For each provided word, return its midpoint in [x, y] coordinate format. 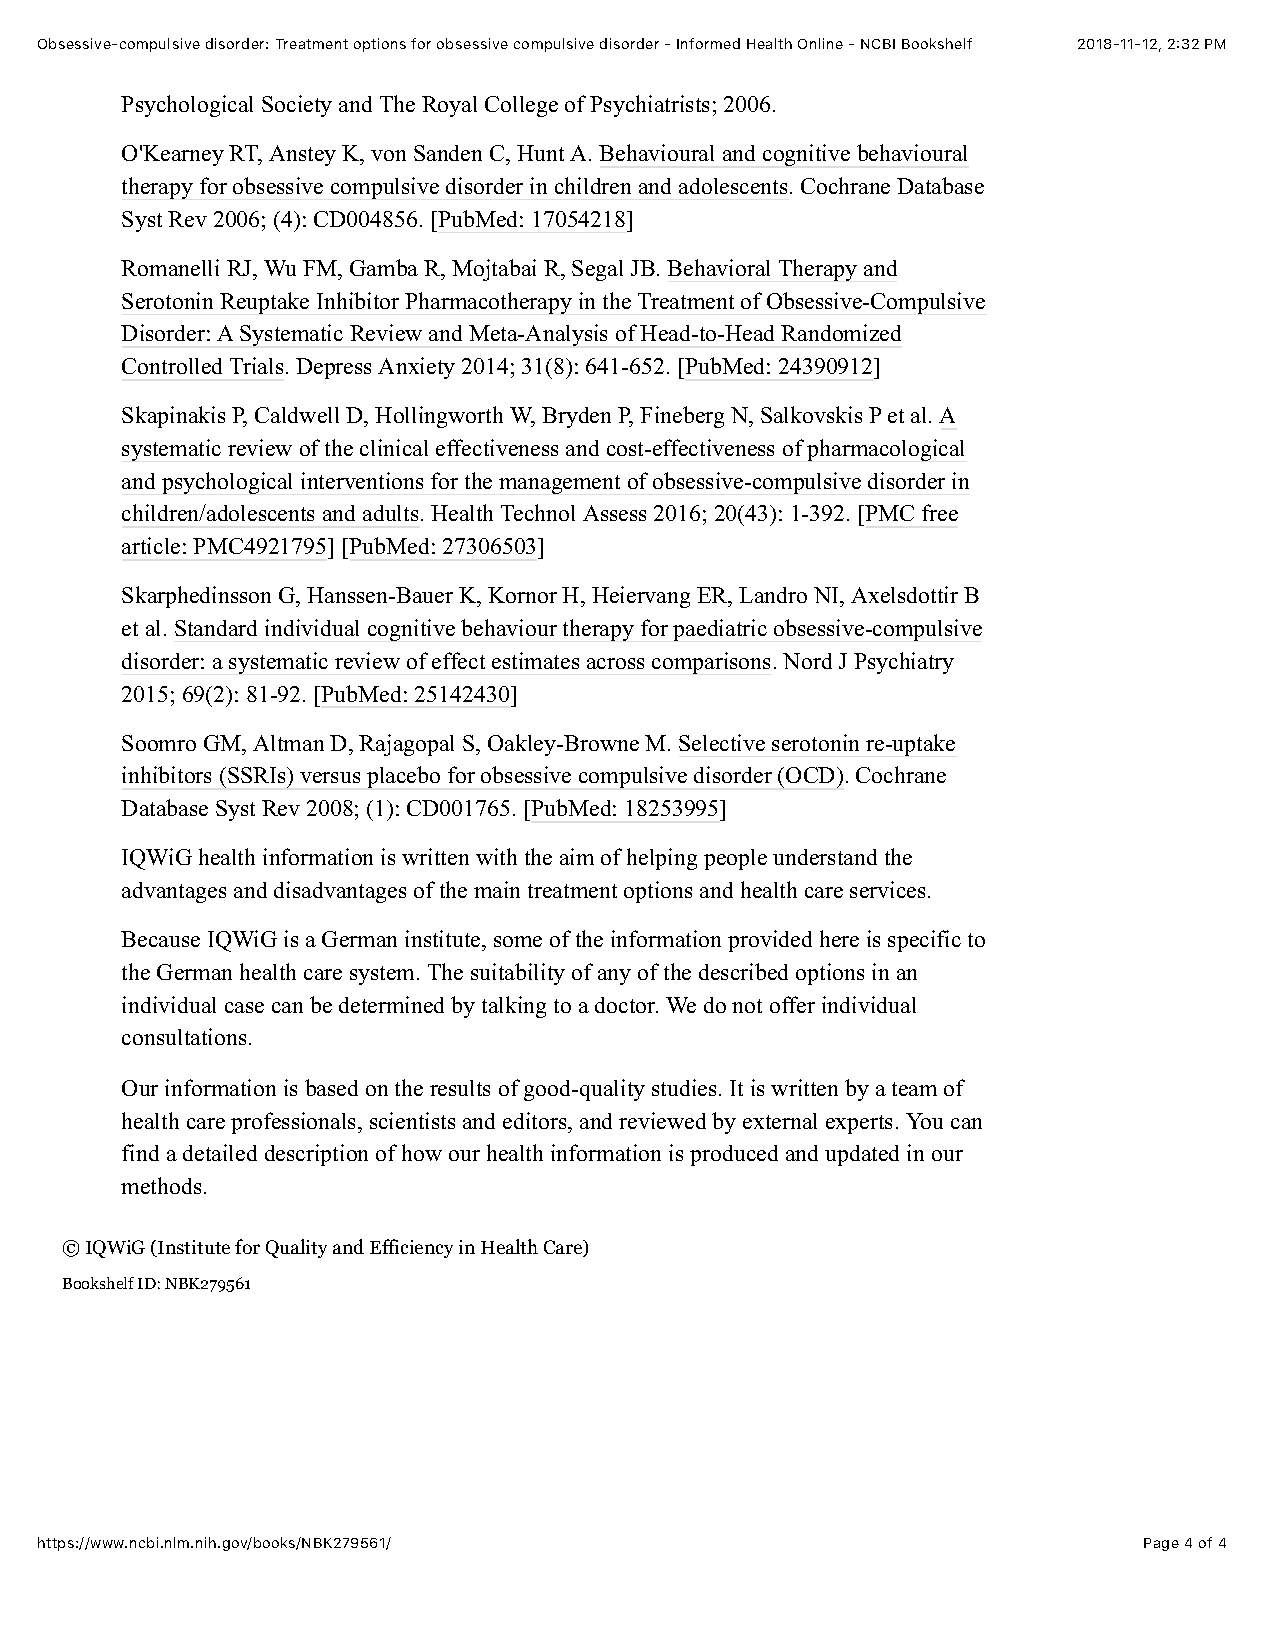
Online [820, 43]
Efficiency [411, 1248]
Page [1161, 1544]
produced [734, 1155]
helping [662, 859]
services [887, 889]
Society [297, 106]
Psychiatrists [649, 106]
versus [330, 777]
